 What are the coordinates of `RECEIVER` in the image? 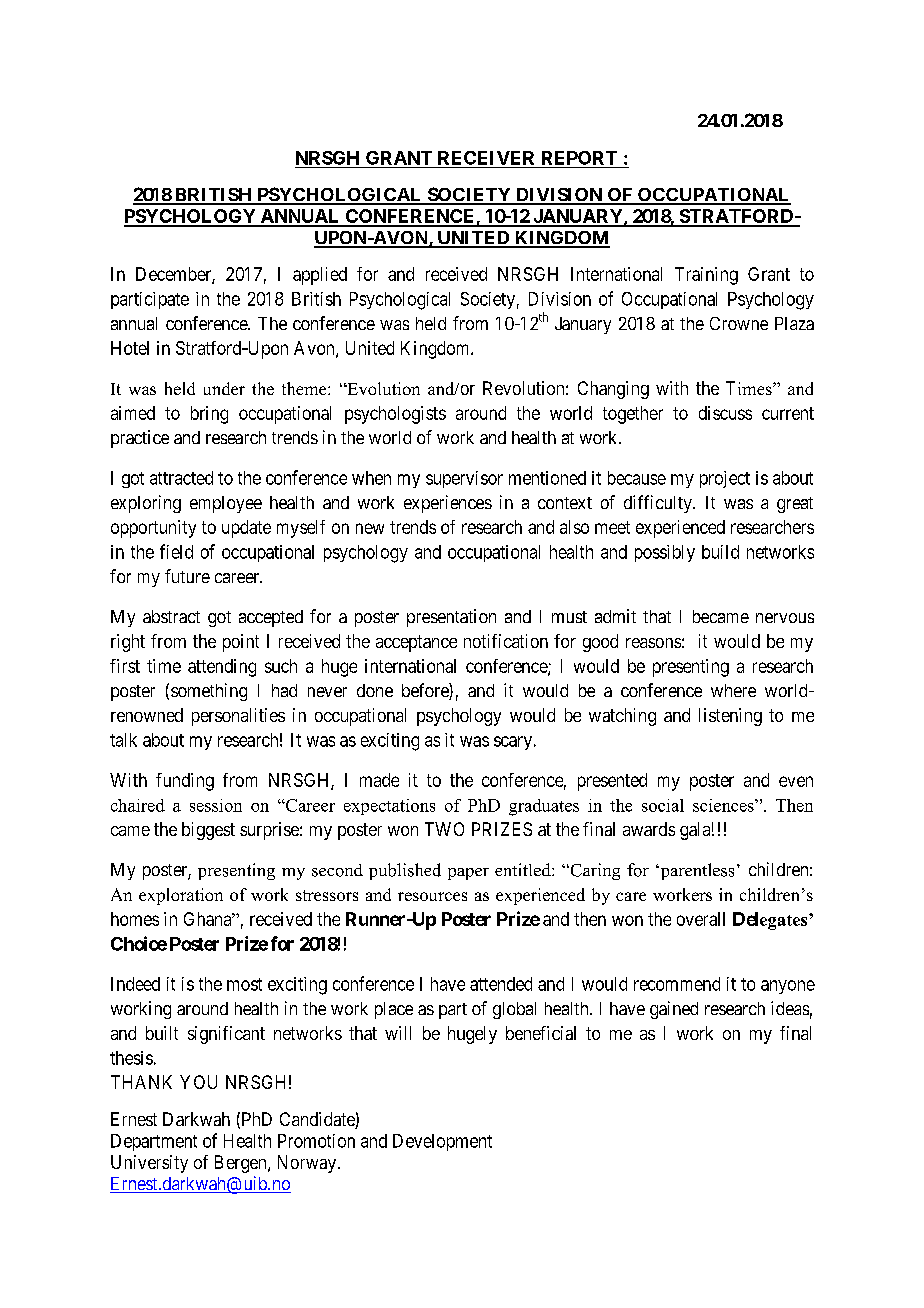 It's located at (486, 158).
